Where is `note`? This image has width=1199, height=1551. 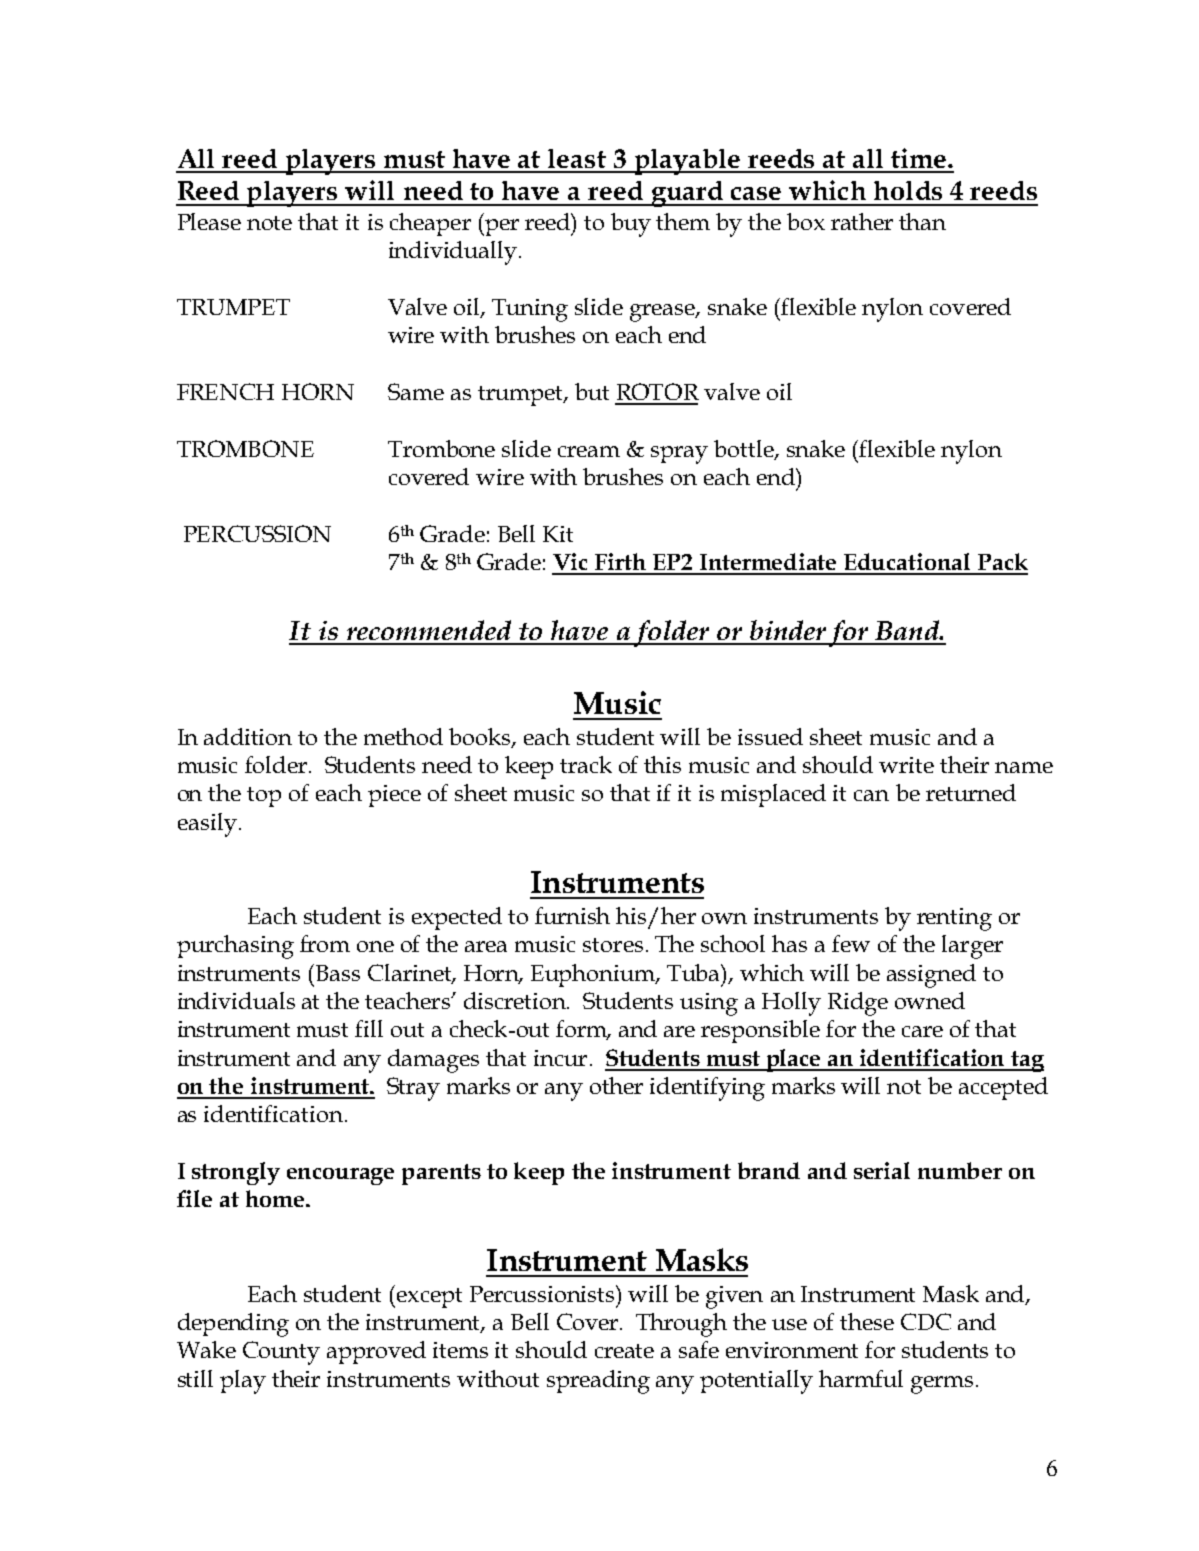
note is located at coordinates (269, 223).
